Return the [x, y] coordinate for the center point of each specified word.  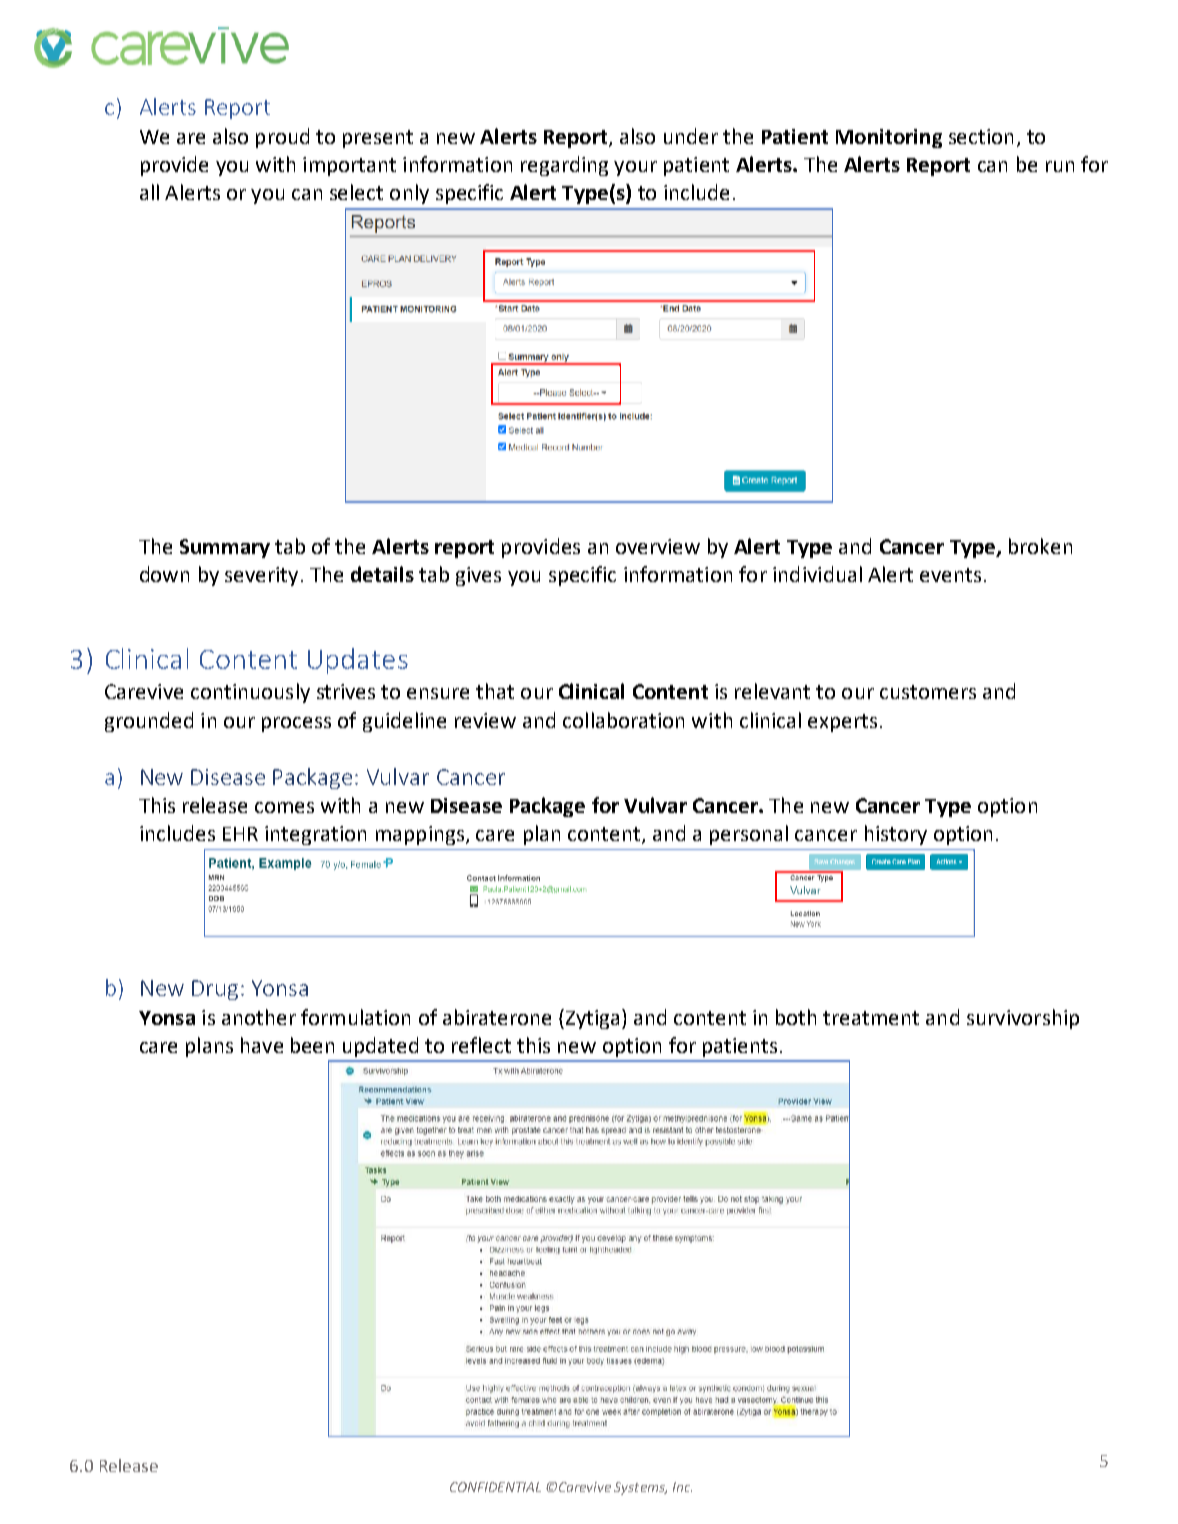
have [262, 1045]
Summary [225, 548]
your [635, 168]
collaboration [623, 720]
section [981, 136]
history [896, 835]
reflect [481, 1045]
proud [282, 138]
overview [658, 546]
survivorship [1023, 1019]
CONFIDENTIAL [495, 1487]
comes [284, 807]
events [950, 575]
